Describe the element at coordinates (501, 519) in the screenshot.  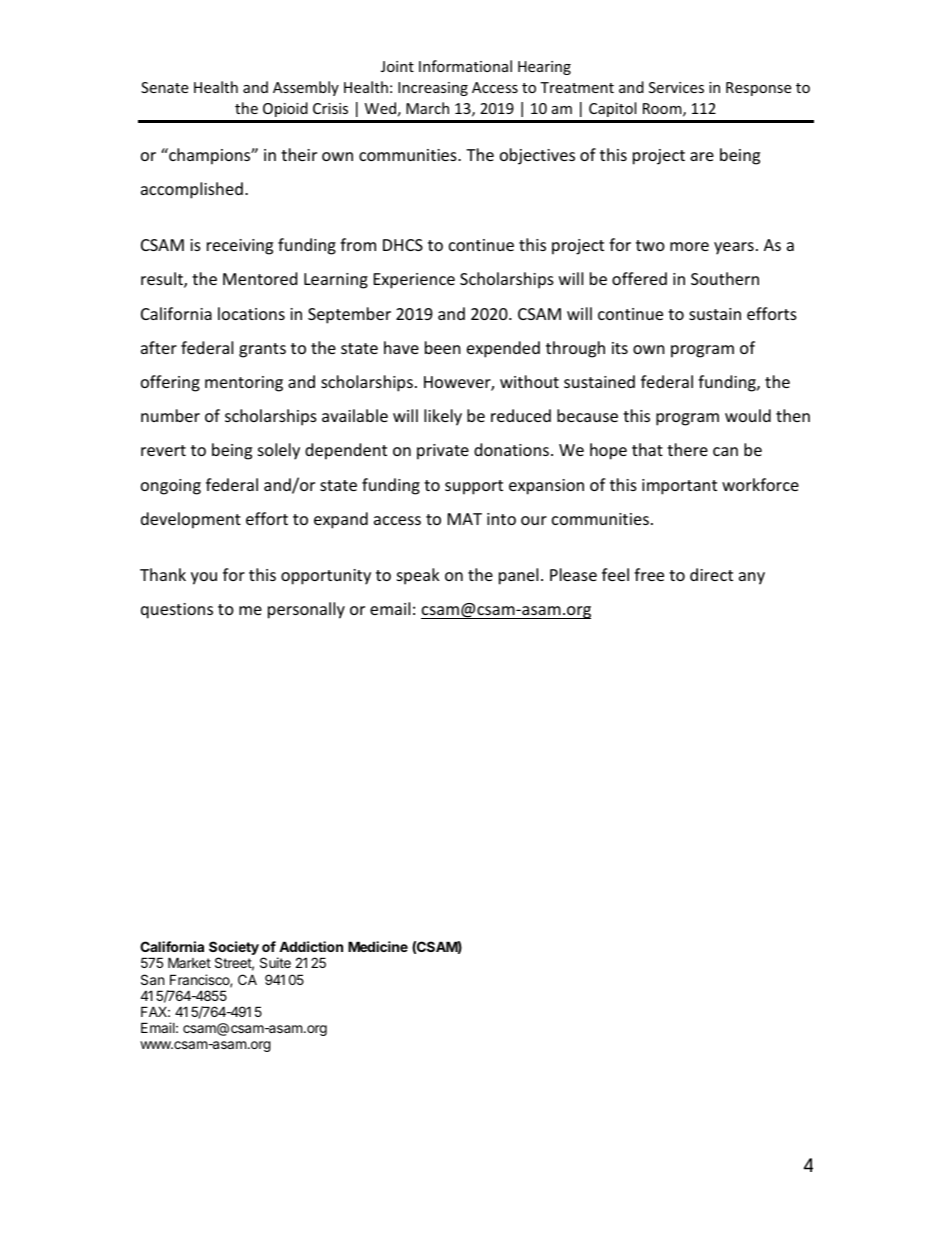
I see `into` at that location.
